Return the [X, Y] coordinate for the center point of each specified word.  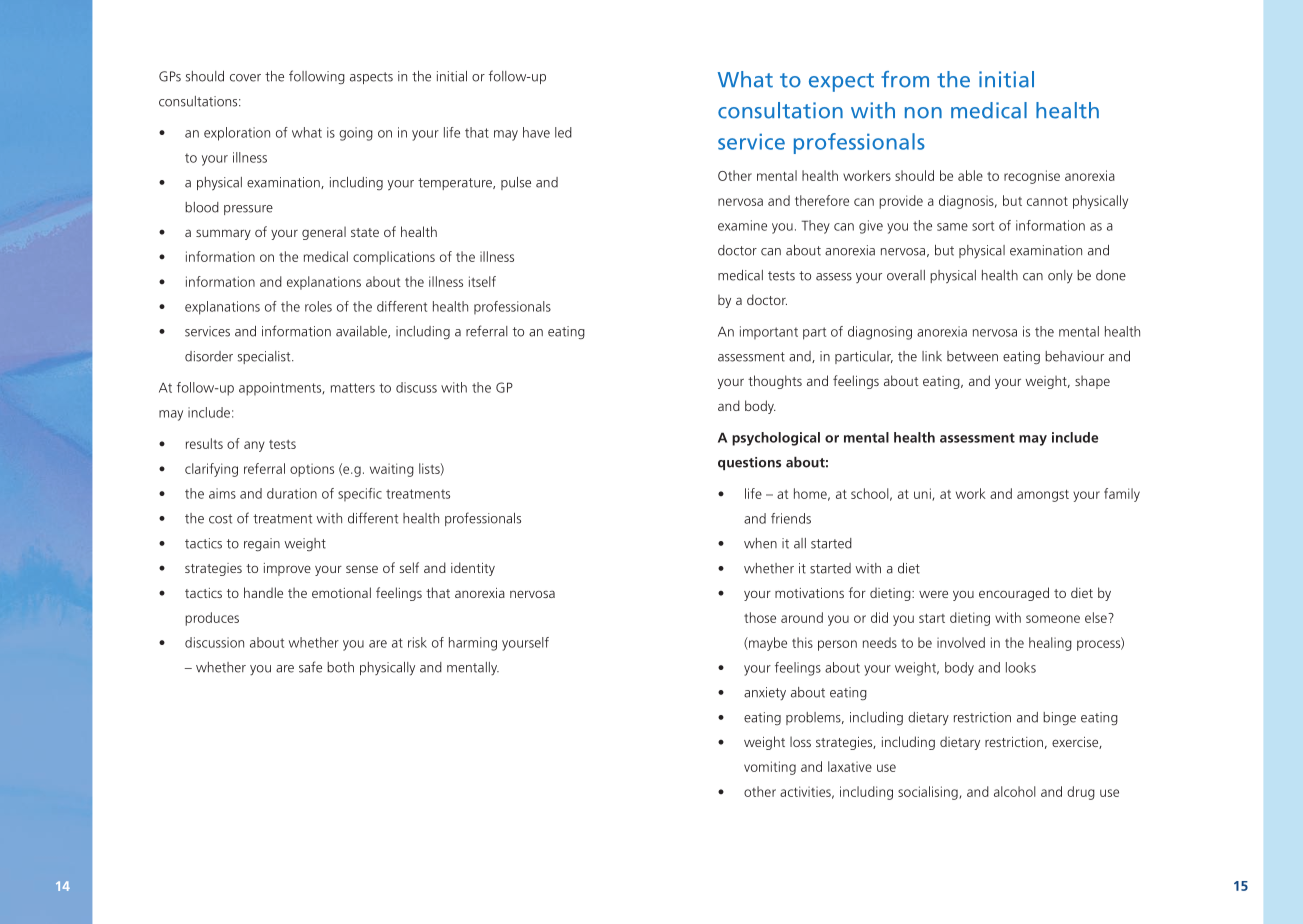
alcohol [1015, 791]
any [254, 446]
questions [749, 463]
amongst [1043, 496]
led [563, 132]
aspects [371, 78]
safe [310, 667]
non [923, 113]
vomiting [770, 768]
